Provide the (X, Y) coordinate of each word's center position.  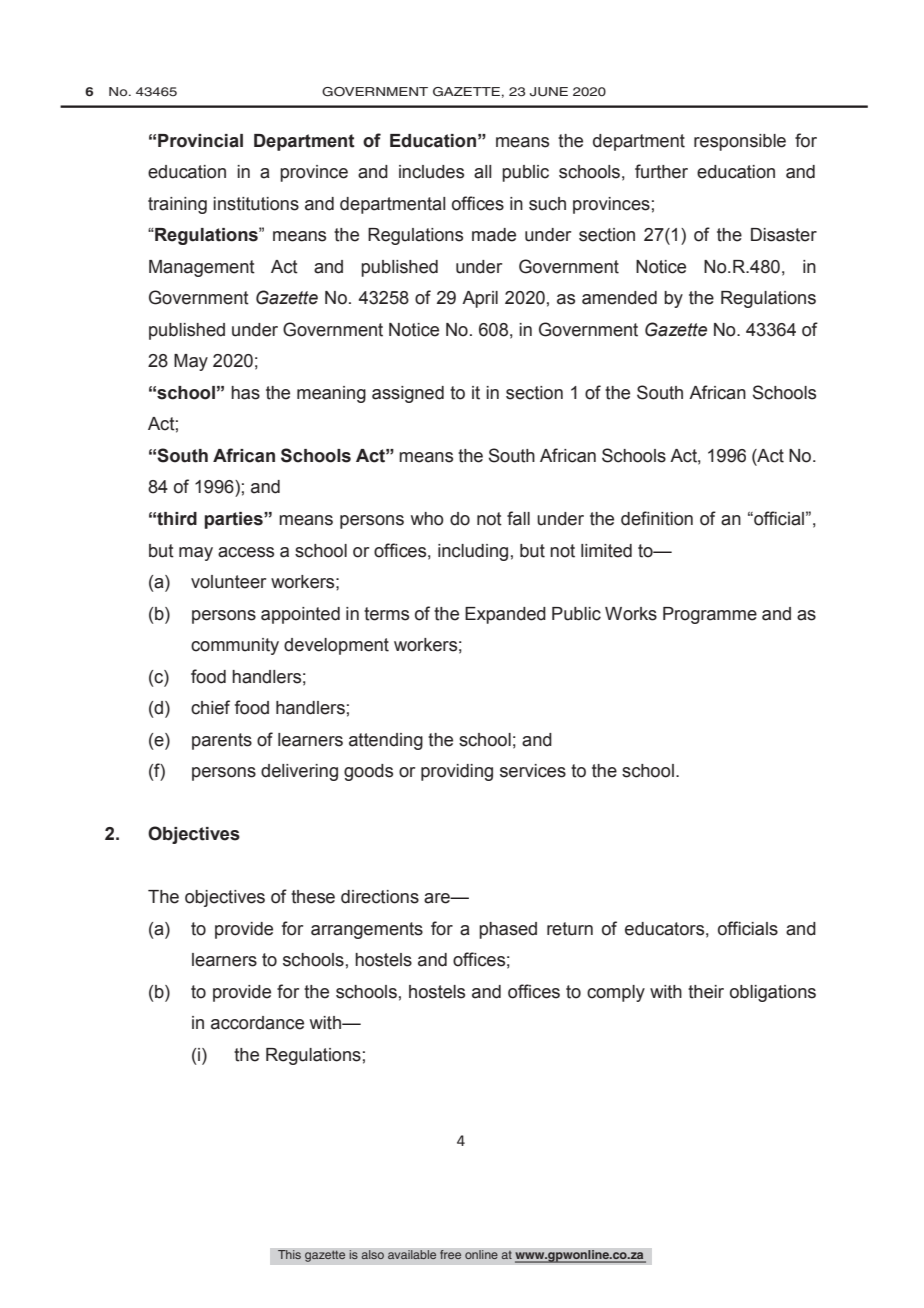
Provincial (200, 141)
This (289, 1255)
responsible (740, 142)
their (706, 992)
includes (431, 172)
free (451, 1255)
